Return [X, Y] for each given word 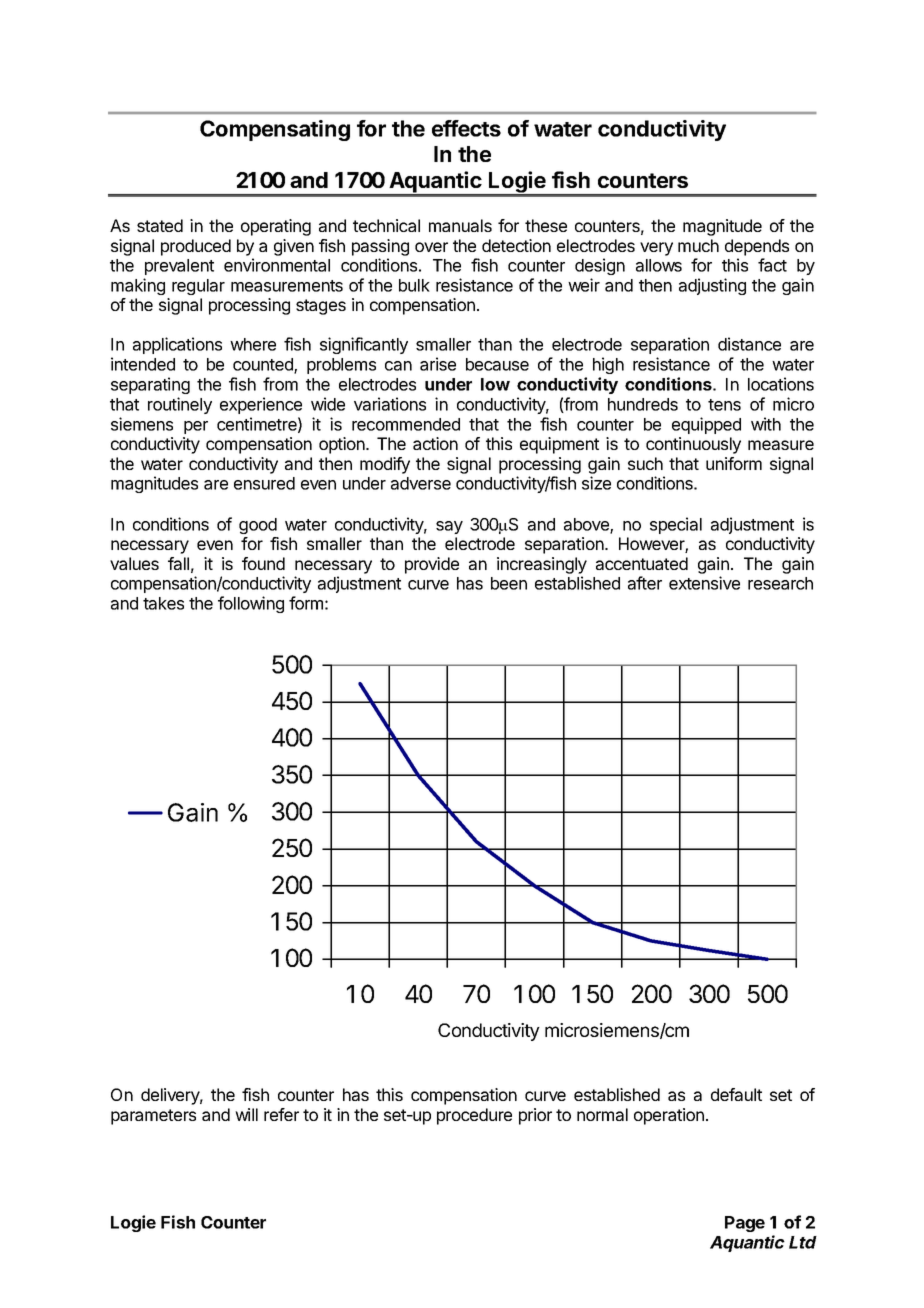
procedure [474, 1116]
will [246, 1114]
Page [745, 1224]
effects [466, 128]
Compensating [275, 130]
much [698, 245]
